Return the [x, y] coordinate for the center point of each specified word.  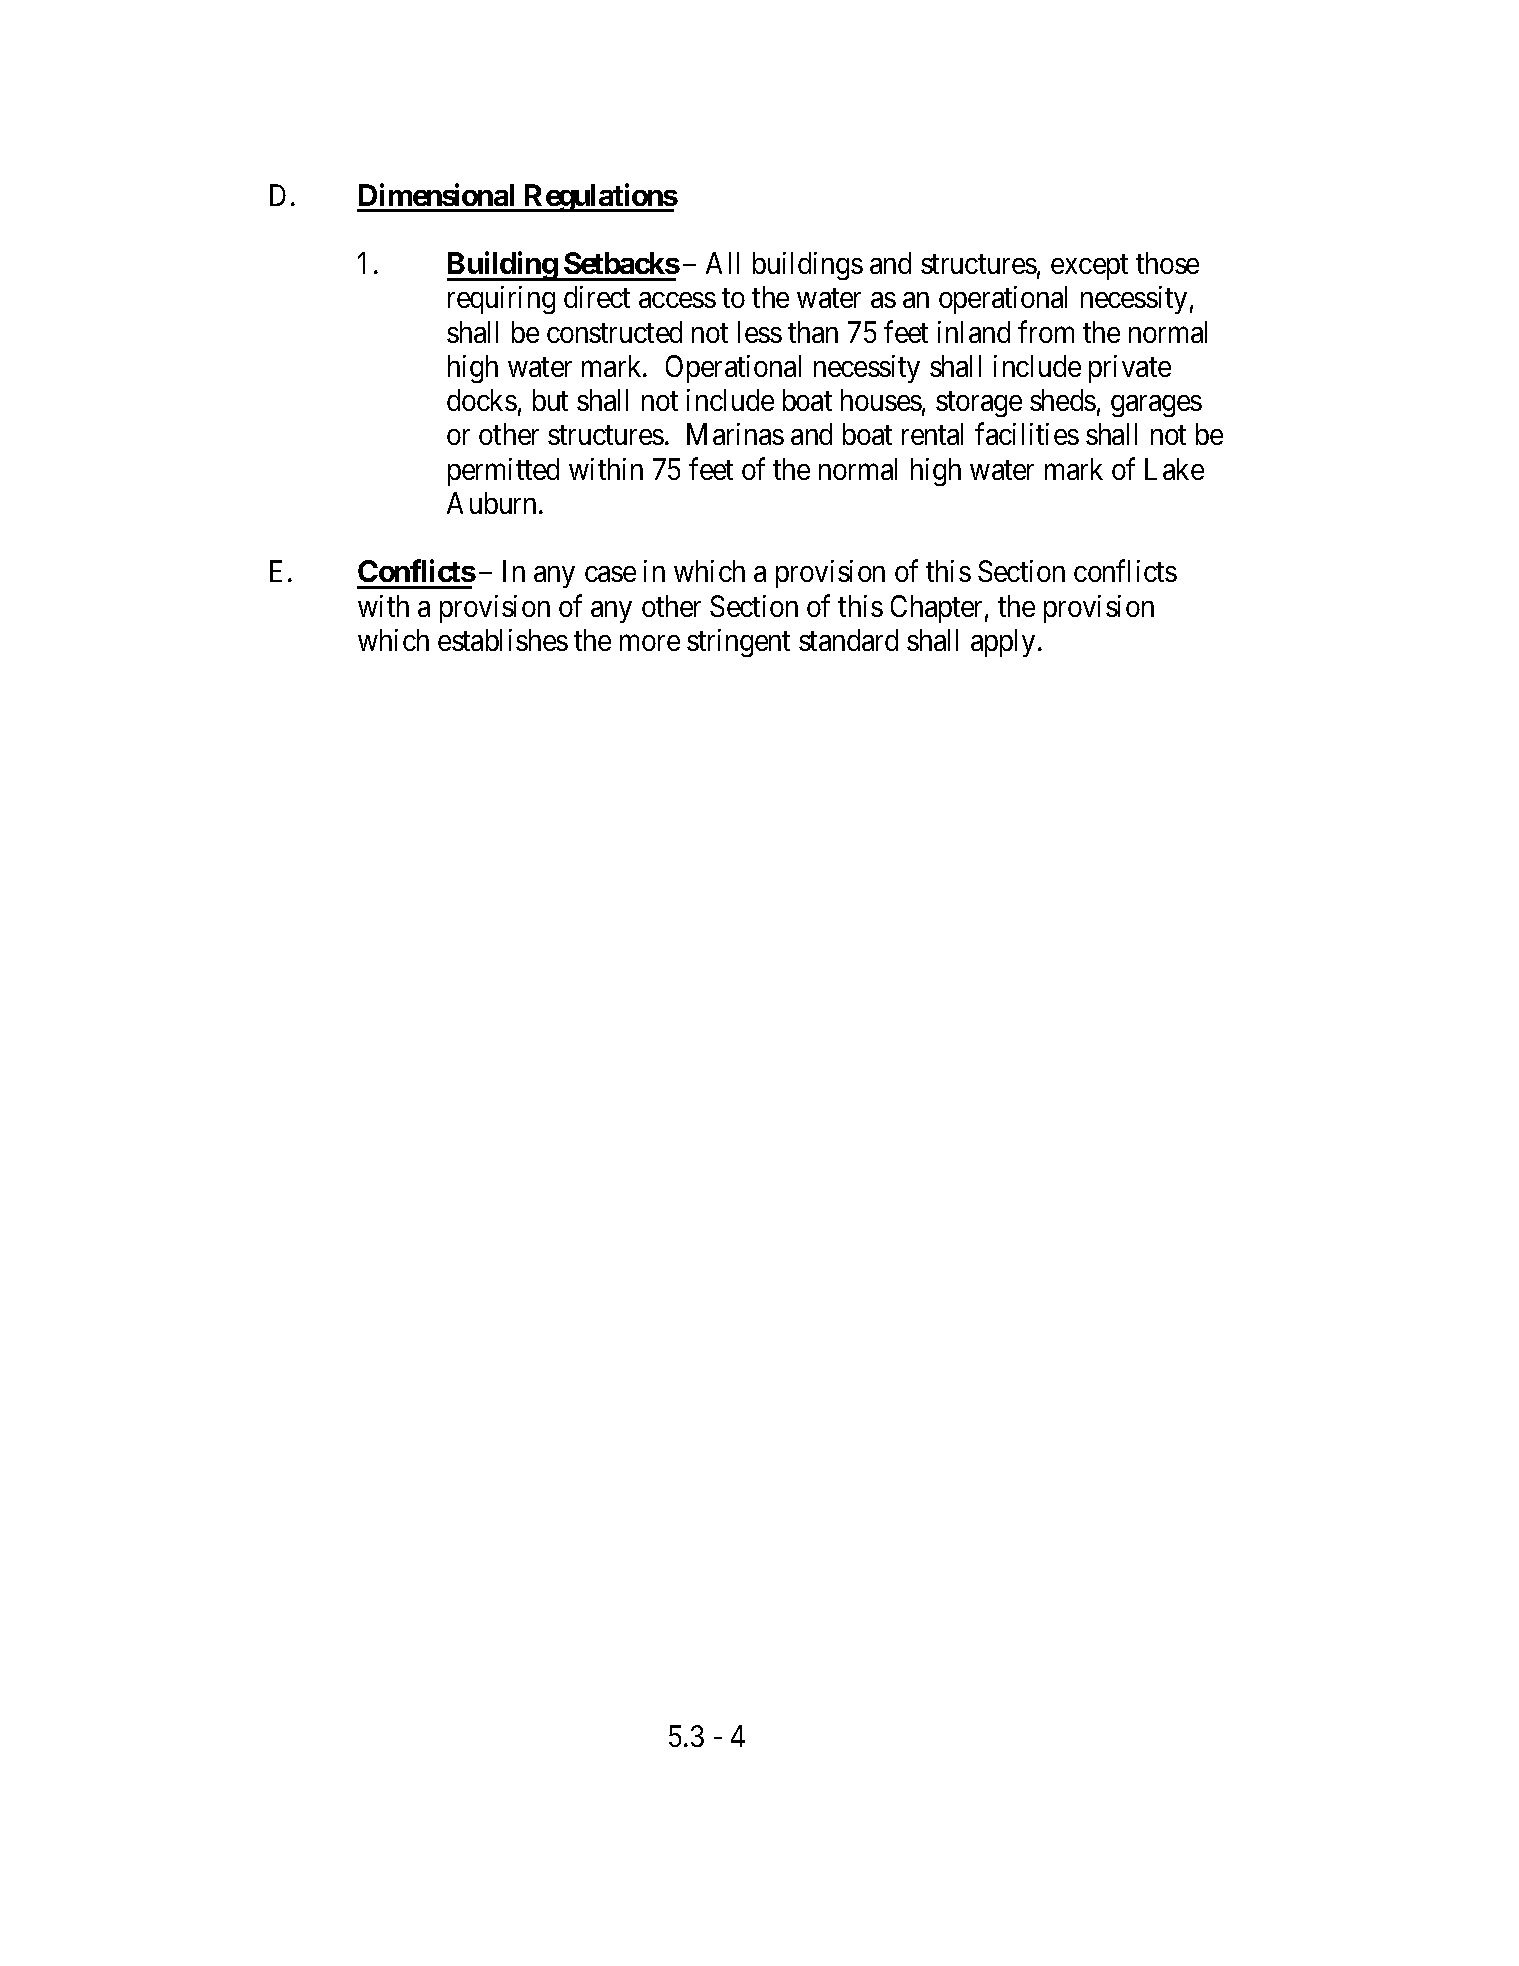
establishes [503, 640]
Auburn [493, 503]
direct [597, 297]
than [813, 332]
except [1089, 267]
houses [881, 400]
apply [1003, 643]
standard [848, 640]
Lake [1174, 469]
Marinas [735, 434]
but [550, 400]
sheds [1063, 400]
